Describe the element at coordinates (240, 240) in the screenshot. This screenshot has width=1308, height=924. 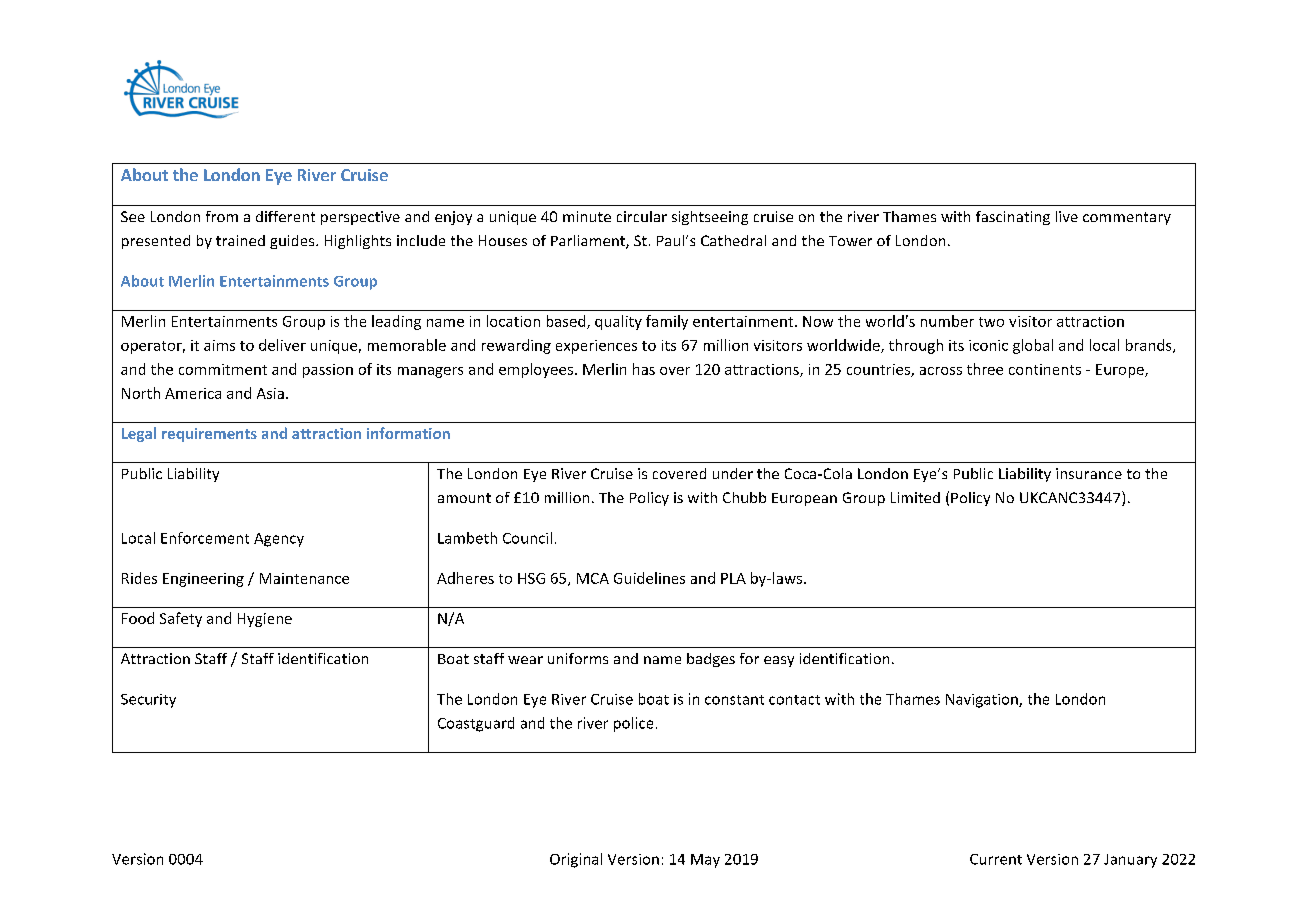
I see `trained` at that location.
